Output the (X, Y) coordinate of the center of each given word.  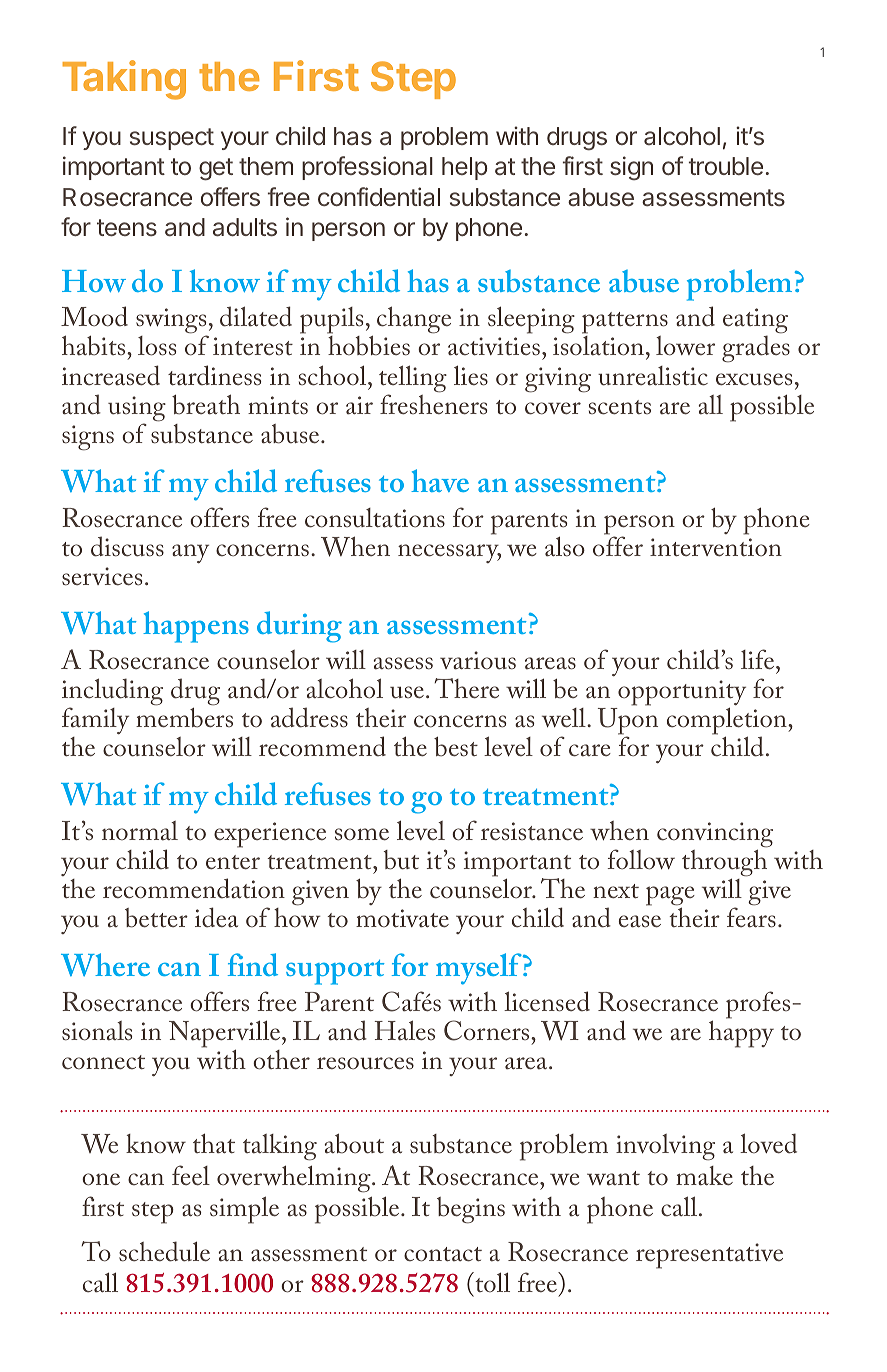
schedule (164, 1251)
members (184, 716)
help (465, 168)
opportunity (682, 694)
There (467, 688)
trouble (726, 166)
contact (443, 1254)
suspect (172, 139)
